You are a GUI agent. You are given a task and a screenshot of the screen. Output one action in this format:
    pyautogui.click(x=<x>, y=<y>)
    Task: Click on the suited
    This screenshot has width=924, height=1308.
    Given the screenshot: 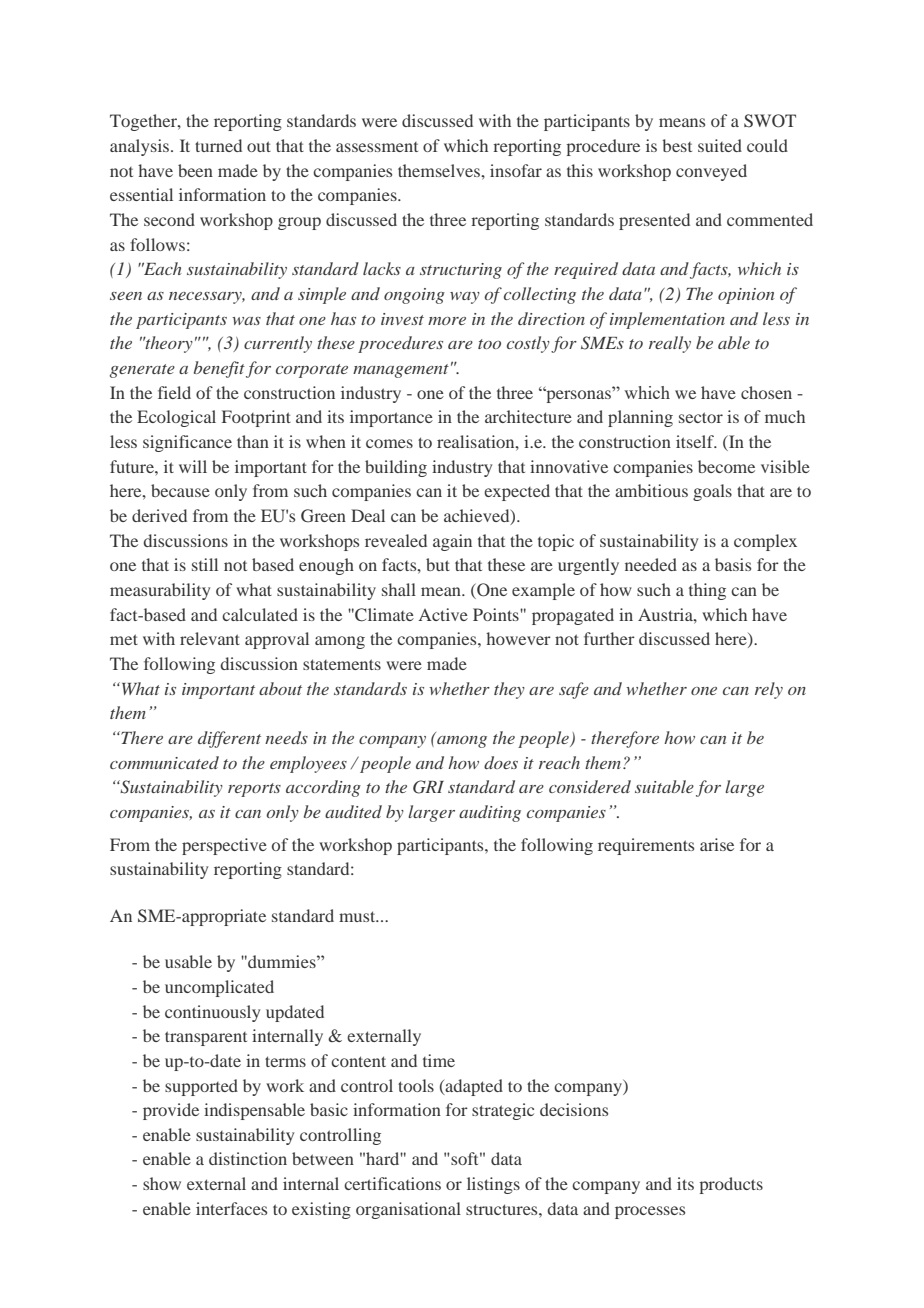 What is the action you would take?
    pyautogui.click(x=720, y=145)
